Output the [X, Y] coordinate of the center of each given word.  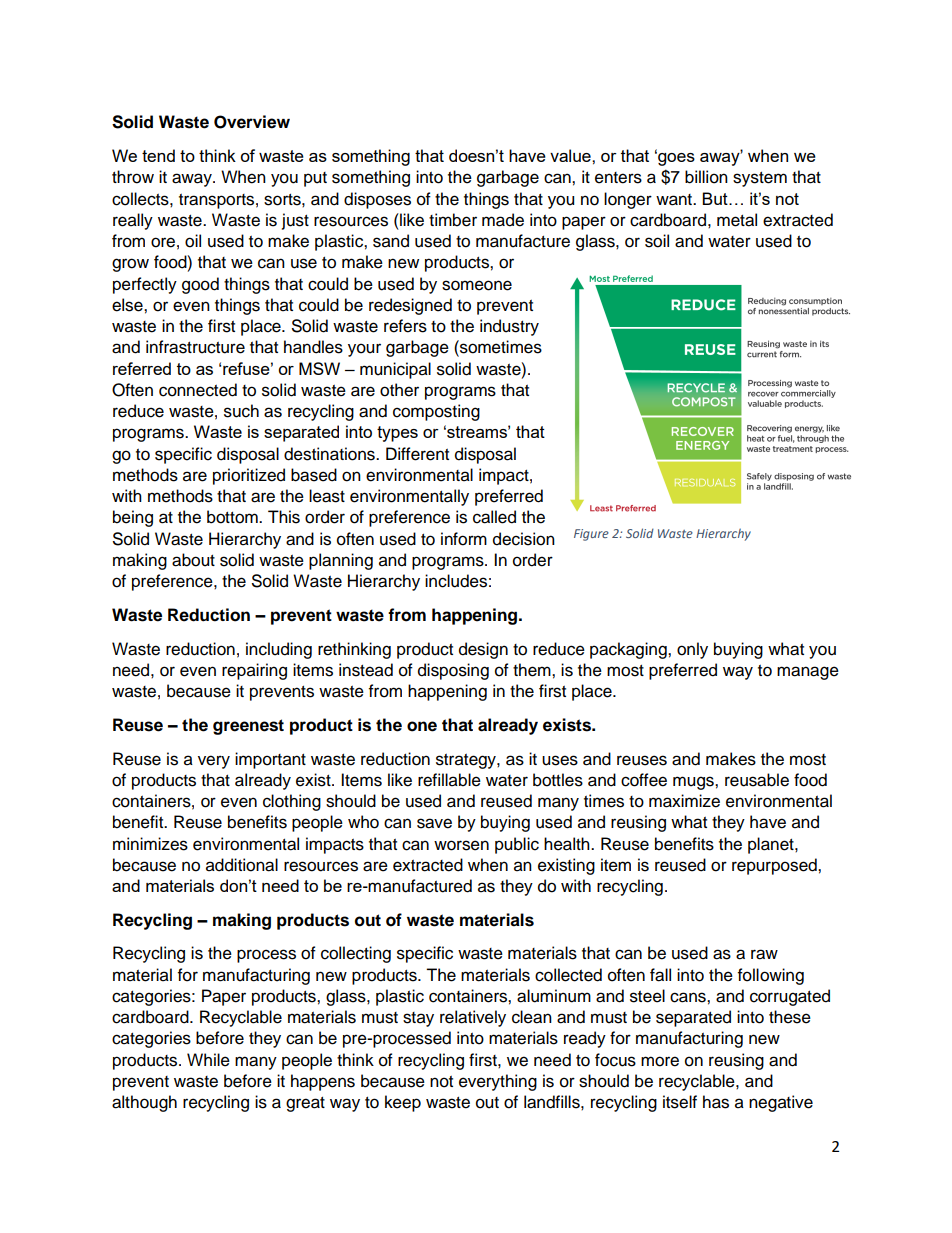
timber [453, 220]
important [270, 760]
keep [403, 1103]
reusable [757, 780]
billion [706, 177]
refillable [449, 780]
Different [417, 454]
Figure [591, 535]
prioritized [249, 476]
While [208, 1060]
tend [158, 155]
